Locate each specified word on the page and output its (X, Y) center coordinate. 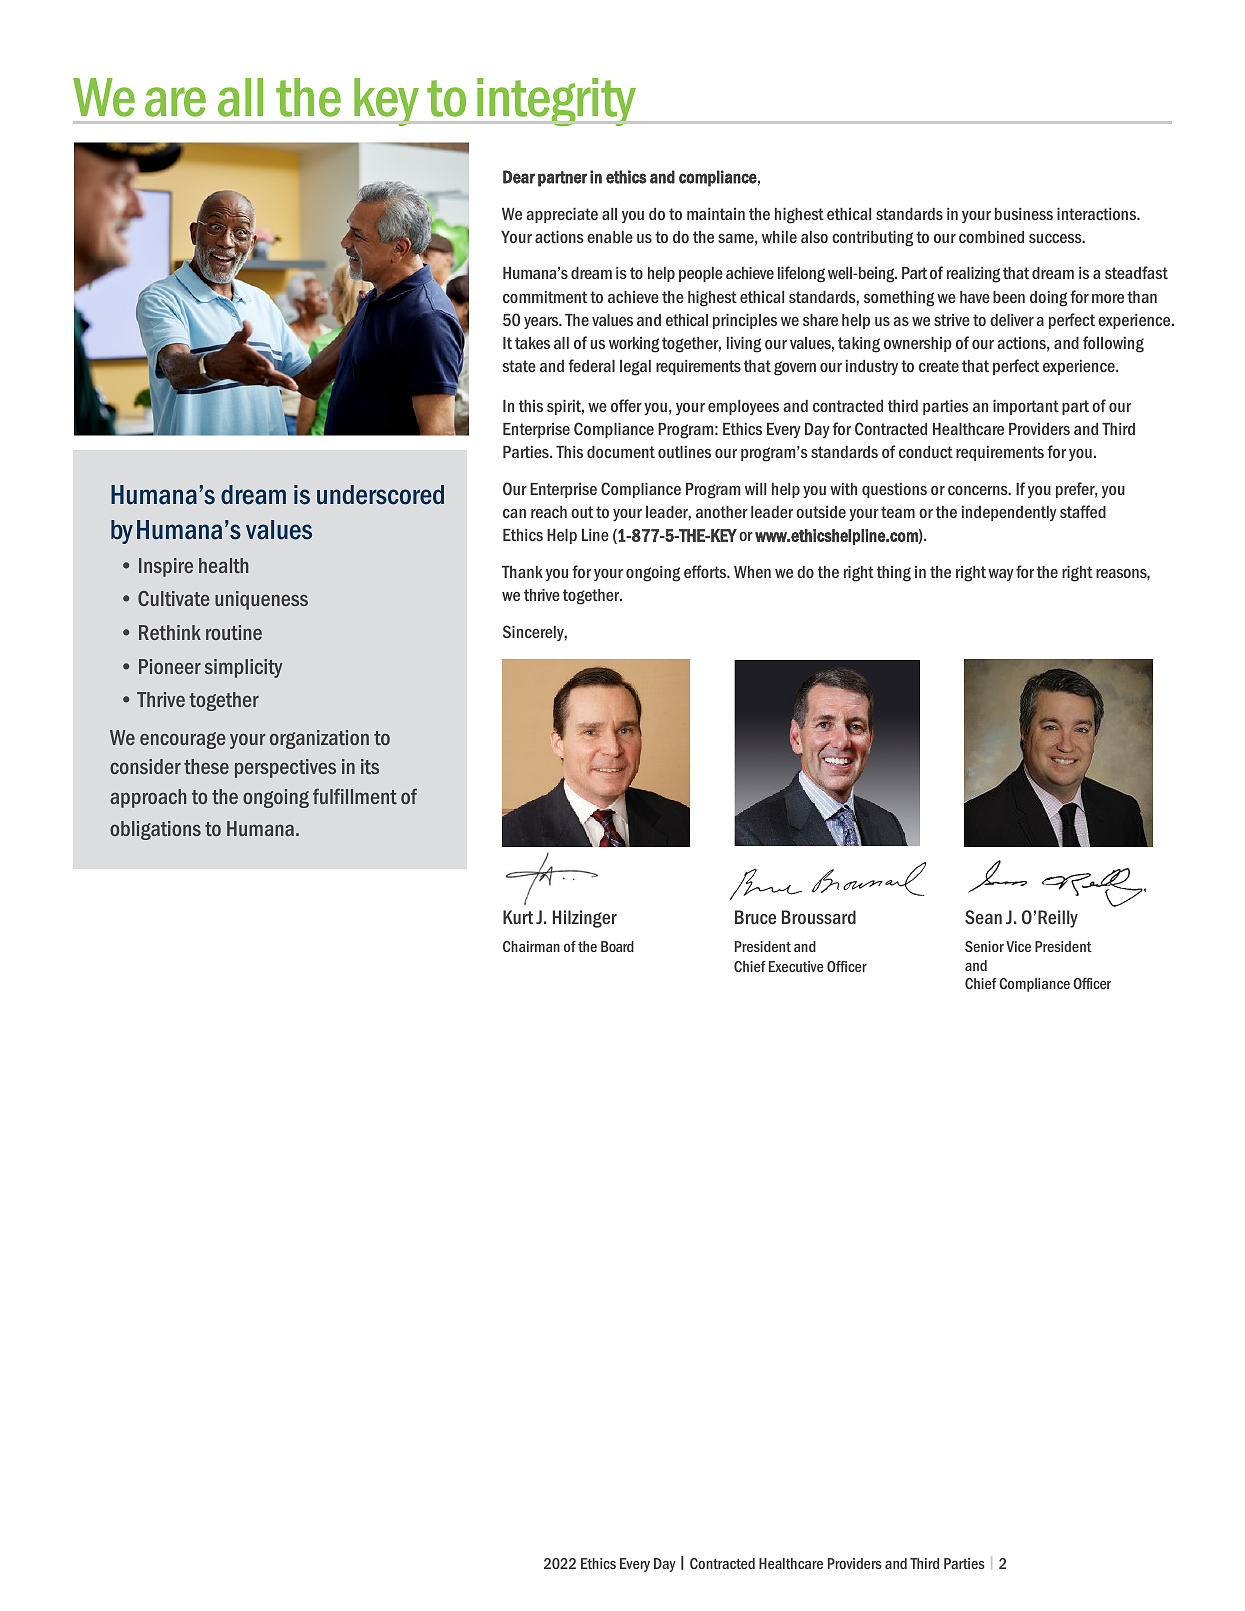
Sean (983, 917)
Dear (519, 177)
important (1026, 407)
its (370, 766)
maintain (716, 214)
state (519, 366)
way (1001, 575)
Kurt (518, 917)
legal (635, 368)
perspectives (285, 768)
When (752, 572)
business (1024, 214)
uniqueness (261, 600)
